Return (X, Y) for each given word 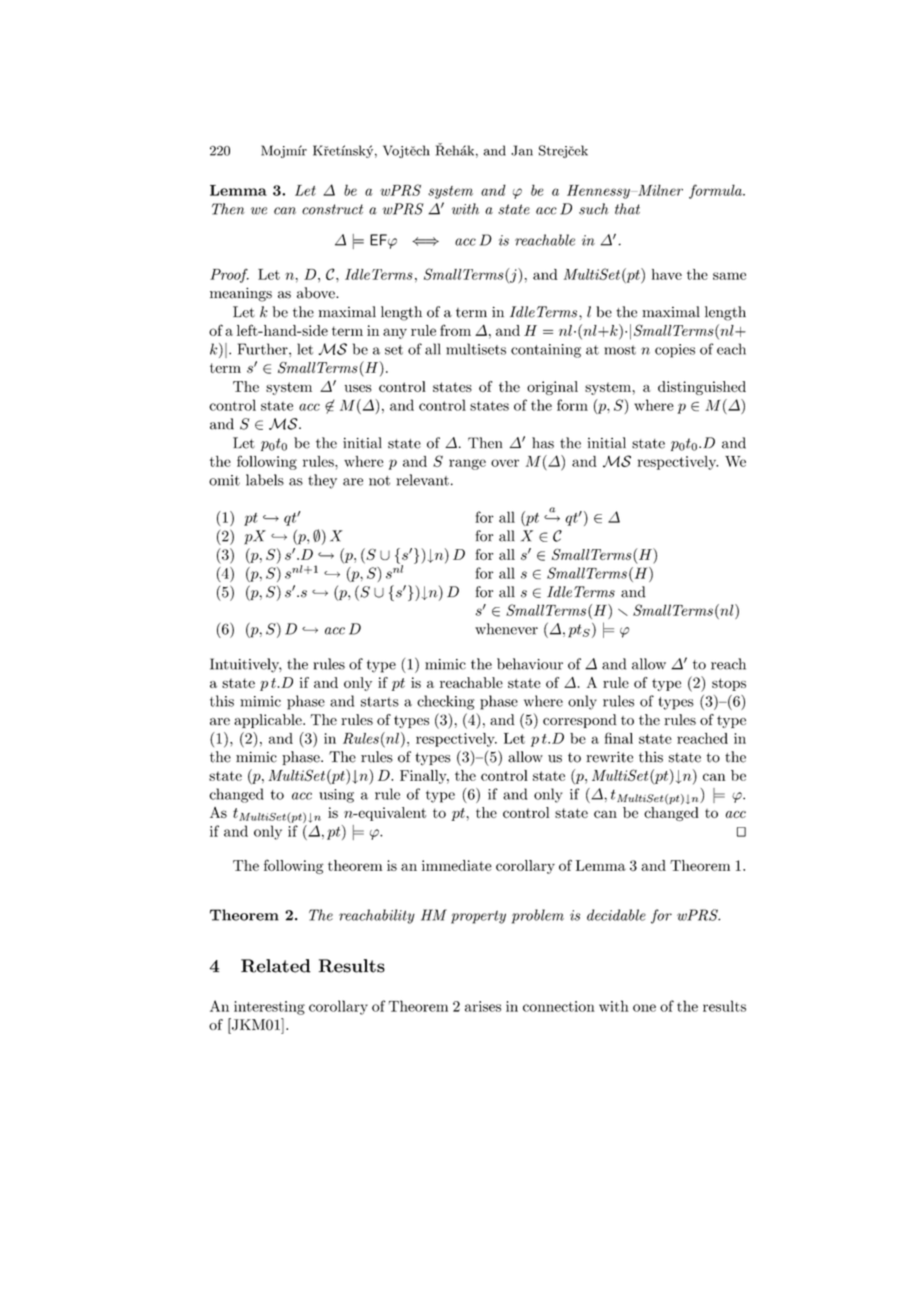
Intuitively (246, 665)
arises (483, 1006)
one (644, 1008)
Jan (522, 150)
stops (729, 684)
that (627, 209)
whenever (506, 629)
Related (276, 966)
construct (332, 209)
